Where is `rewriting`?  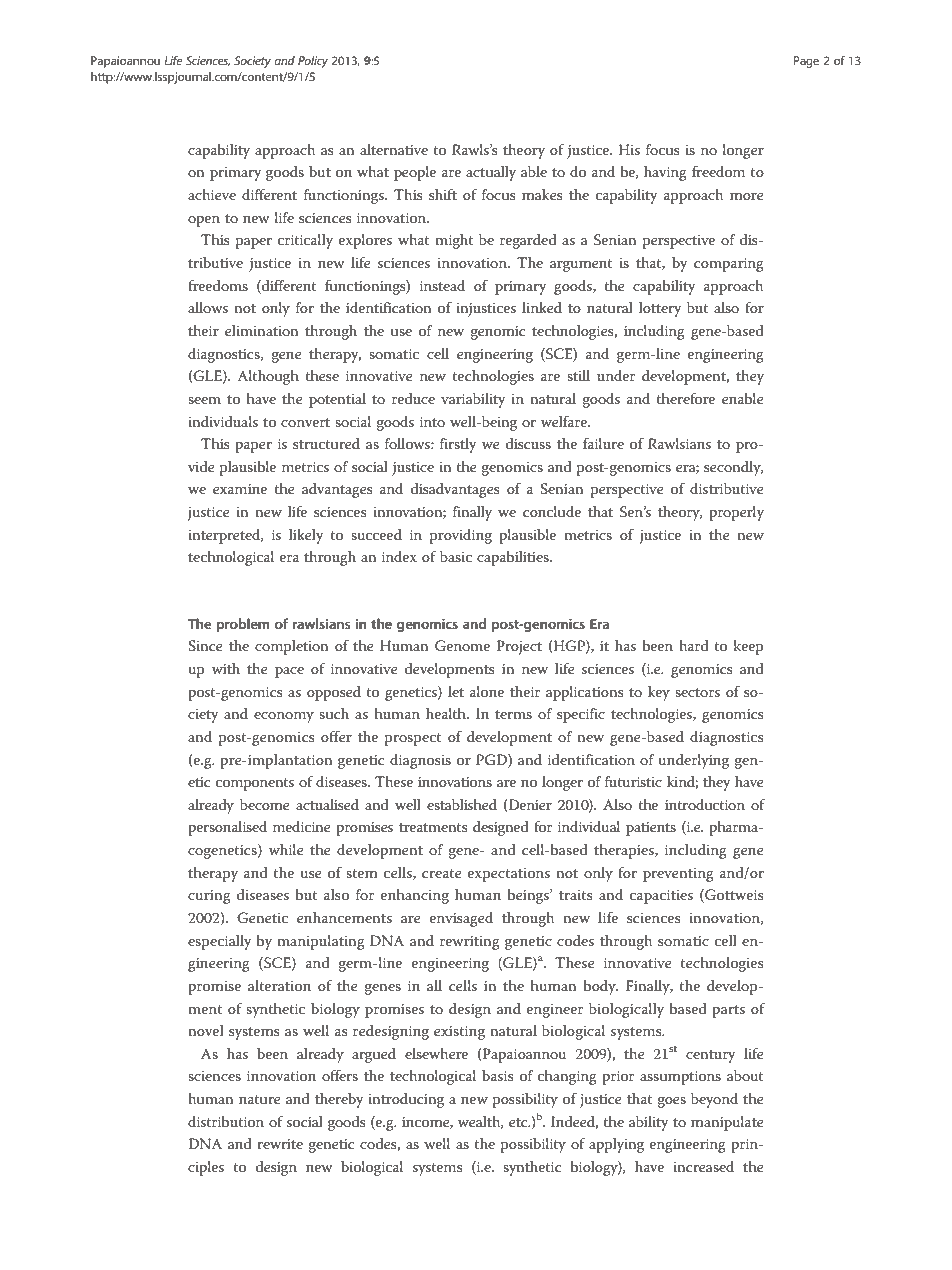
rewriting is located at coordinates (470, 943).
